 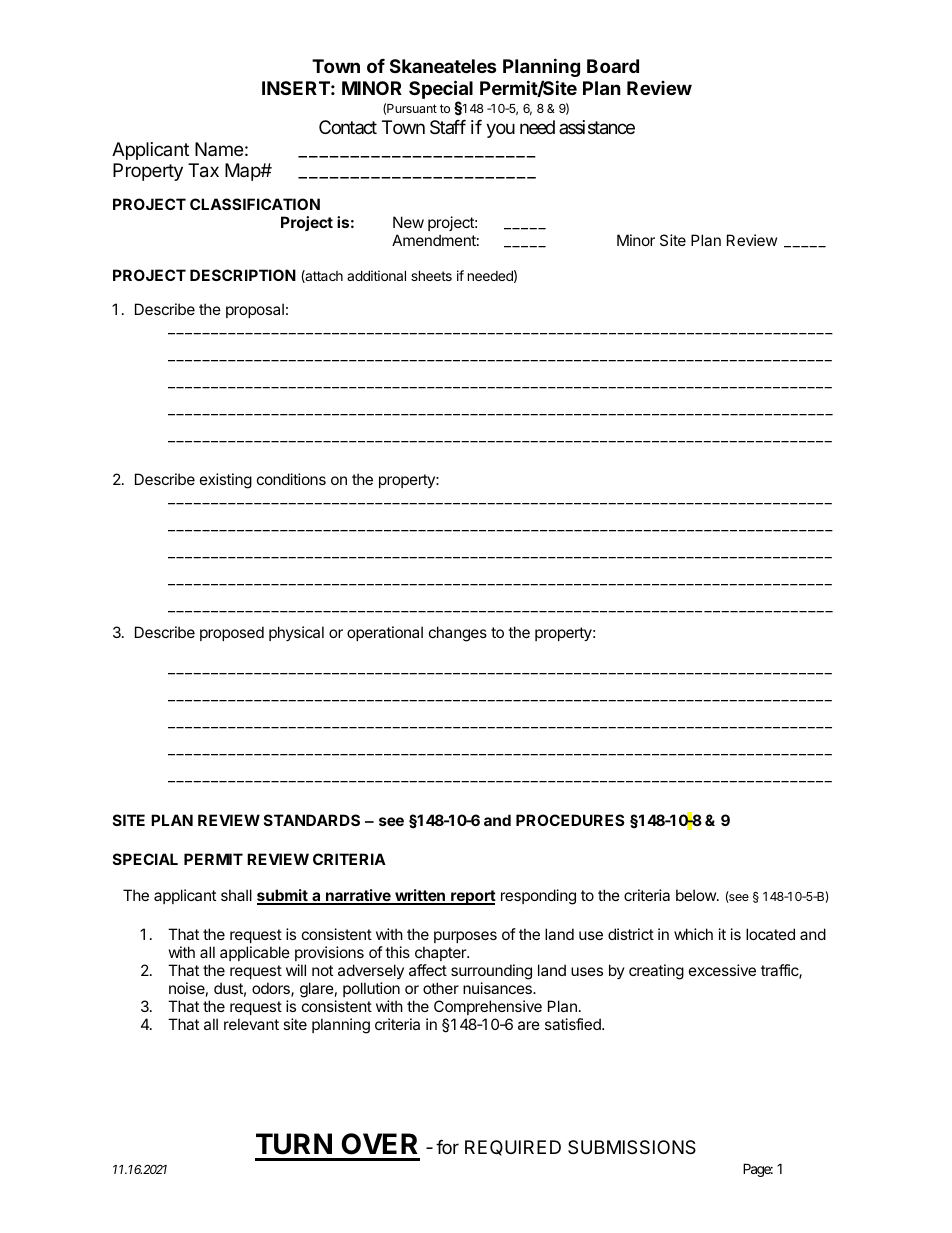 What do you see at coordinates (296, 633) in the image?
I see `physical` at bounding box center [296, 633].
